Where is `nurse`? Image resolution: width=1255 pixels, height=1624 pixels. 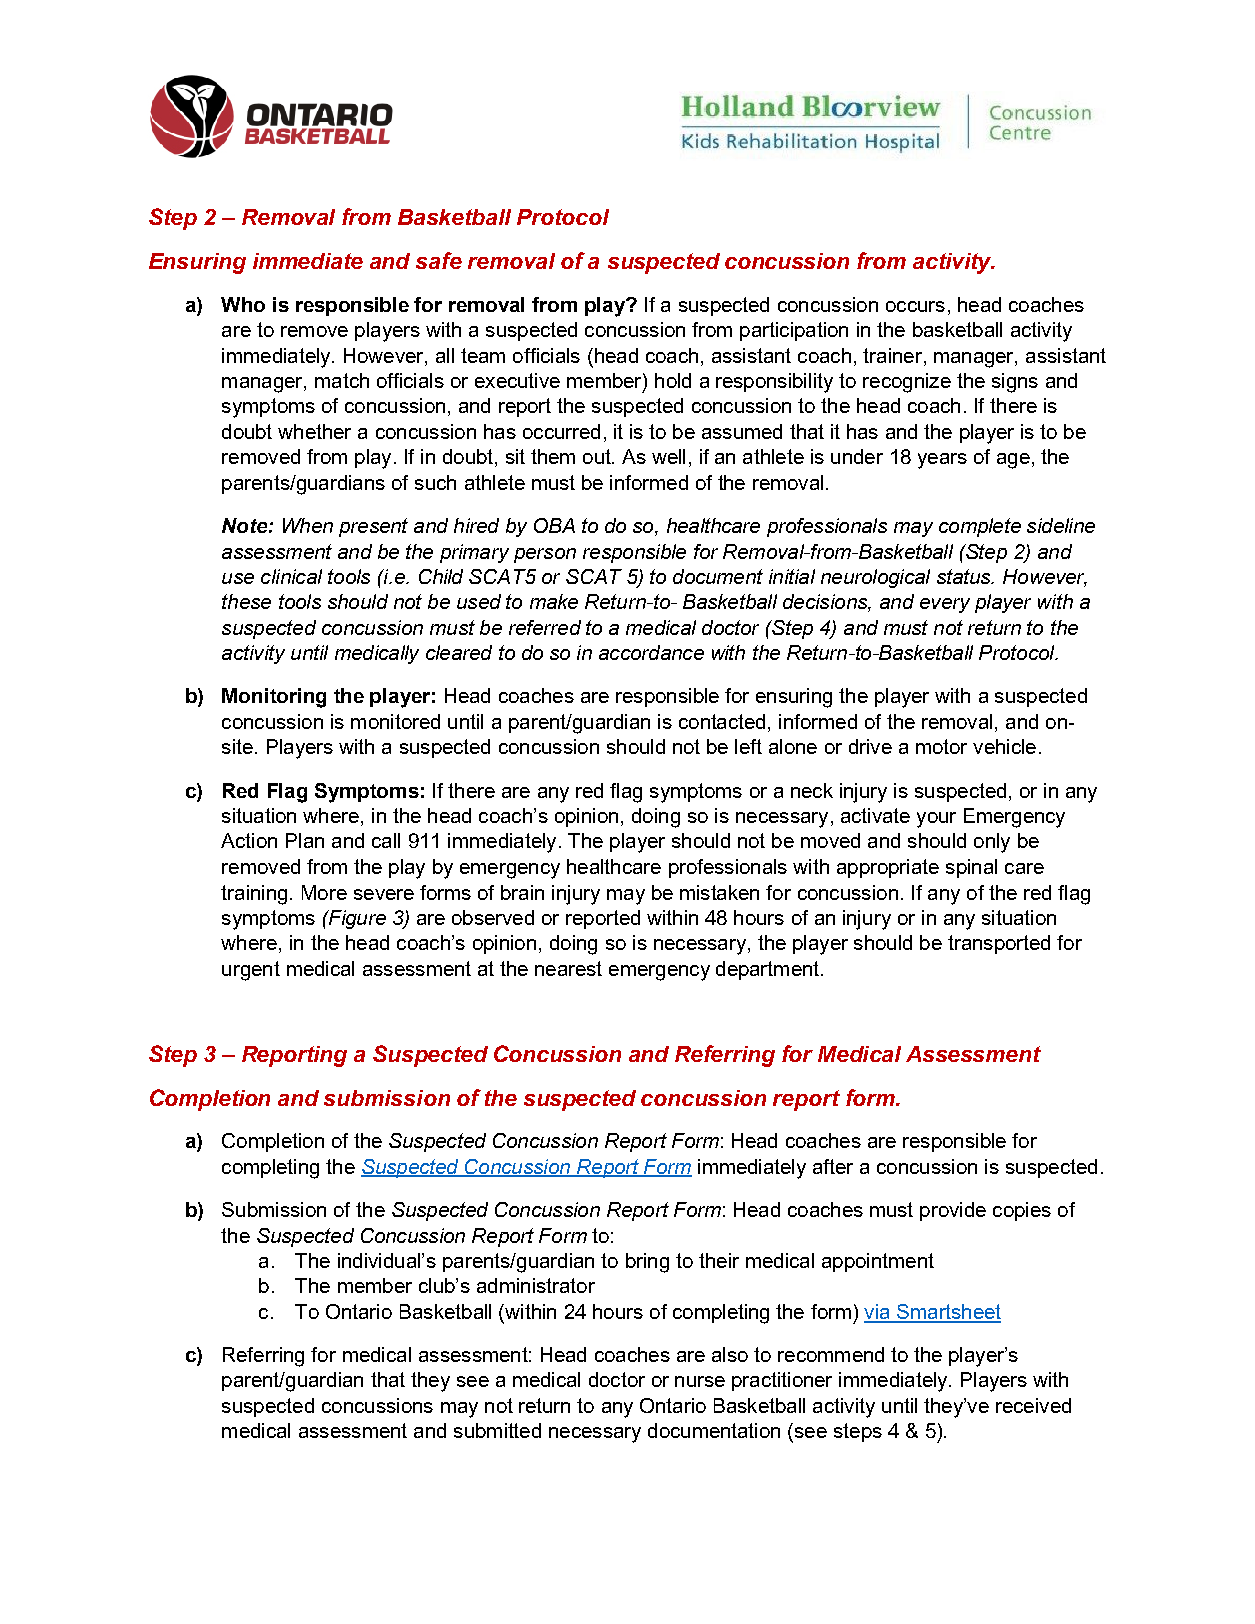 nurse is located at coordinates (700, 1381).
